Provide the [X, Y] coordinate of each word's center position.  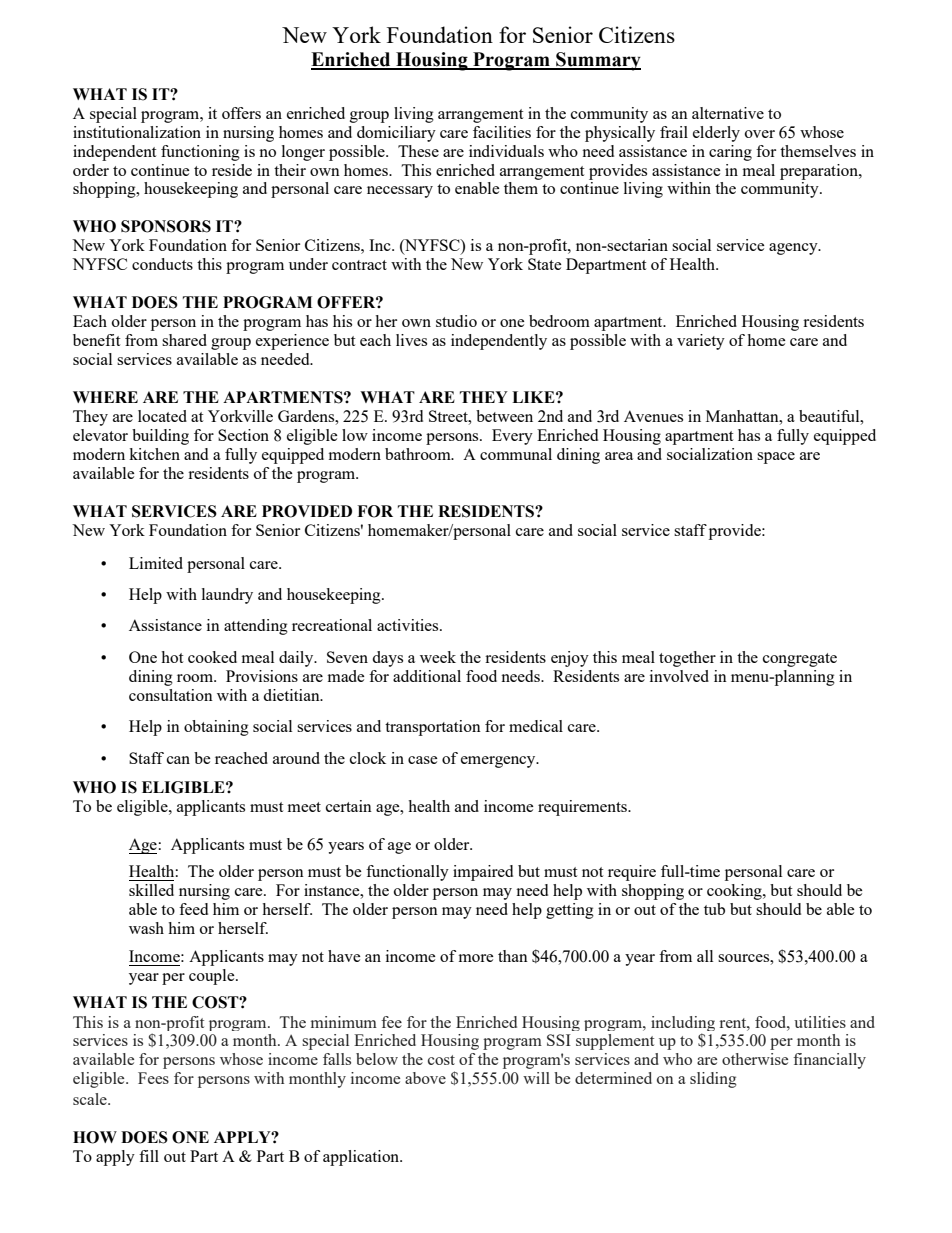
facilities [502, 132]
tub [714, 909]
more [476, 958]
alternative [728, 113]
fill [149, 1156]
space [776, 458]
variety [701, 342]
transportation [433, 728]
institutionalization [137, 132]
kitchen [154, 454]
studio [456, 321]
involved [679, 676]
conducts [162, 264]
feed [193, 909]
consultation [171, 695]
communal [516, 454]
